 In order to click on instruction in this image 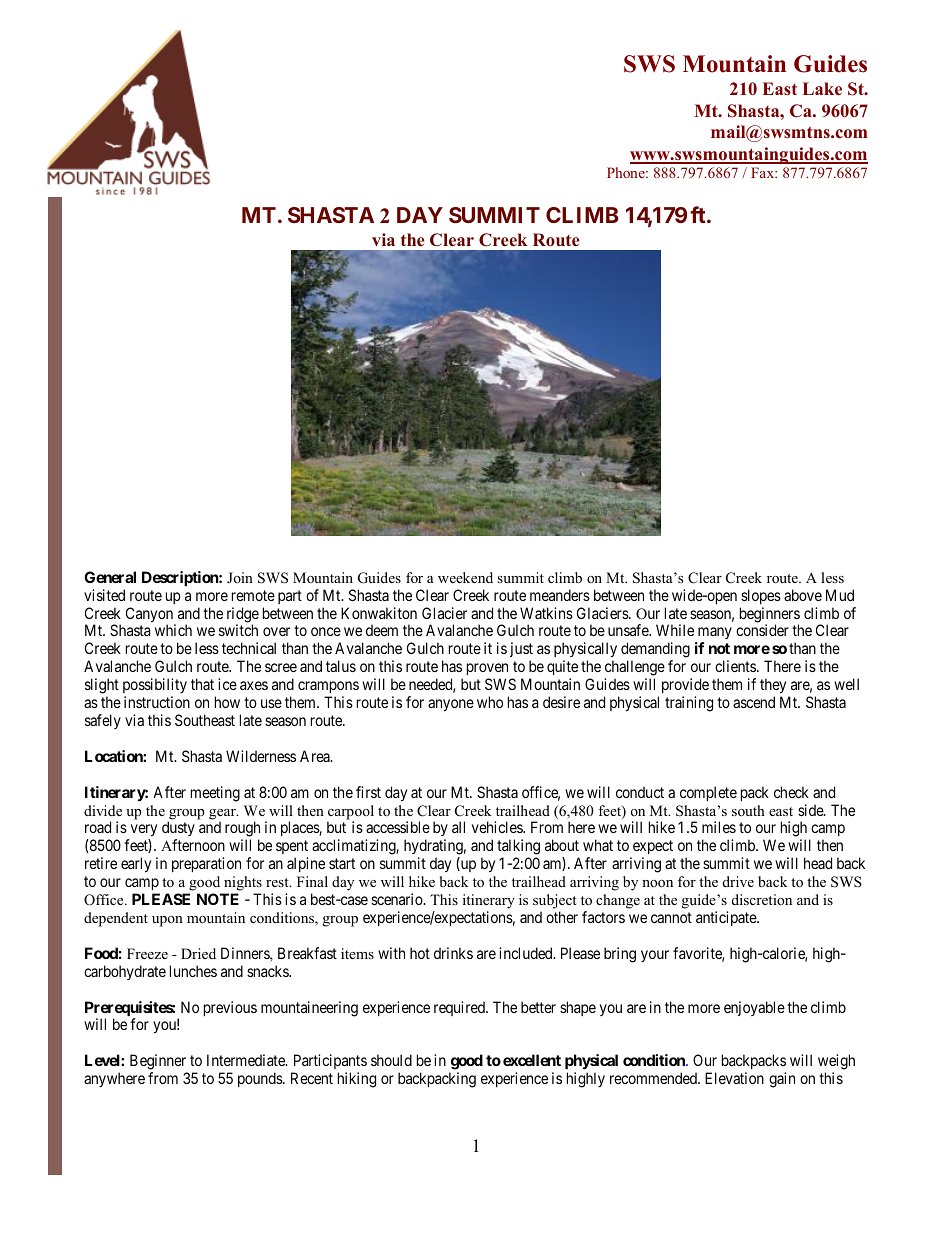, I will do `click(157, 702)`.
